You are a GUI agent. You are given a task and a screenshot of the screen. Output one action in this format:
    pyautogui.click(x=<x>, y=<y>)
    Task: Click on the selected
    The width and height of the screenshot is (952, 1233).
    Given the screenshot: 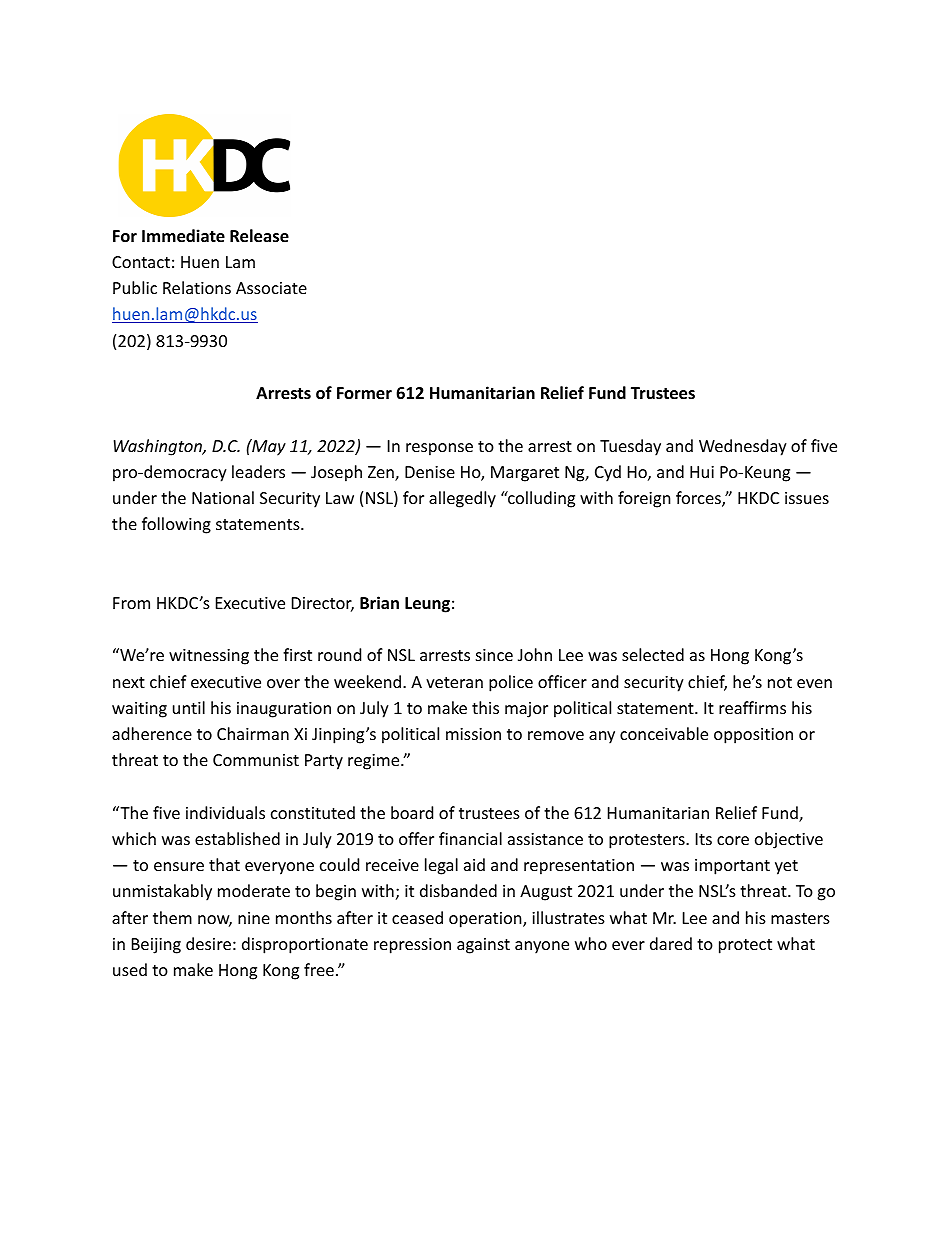 What is the action you would take?
    pyautogui.click(x=653, y=654)
